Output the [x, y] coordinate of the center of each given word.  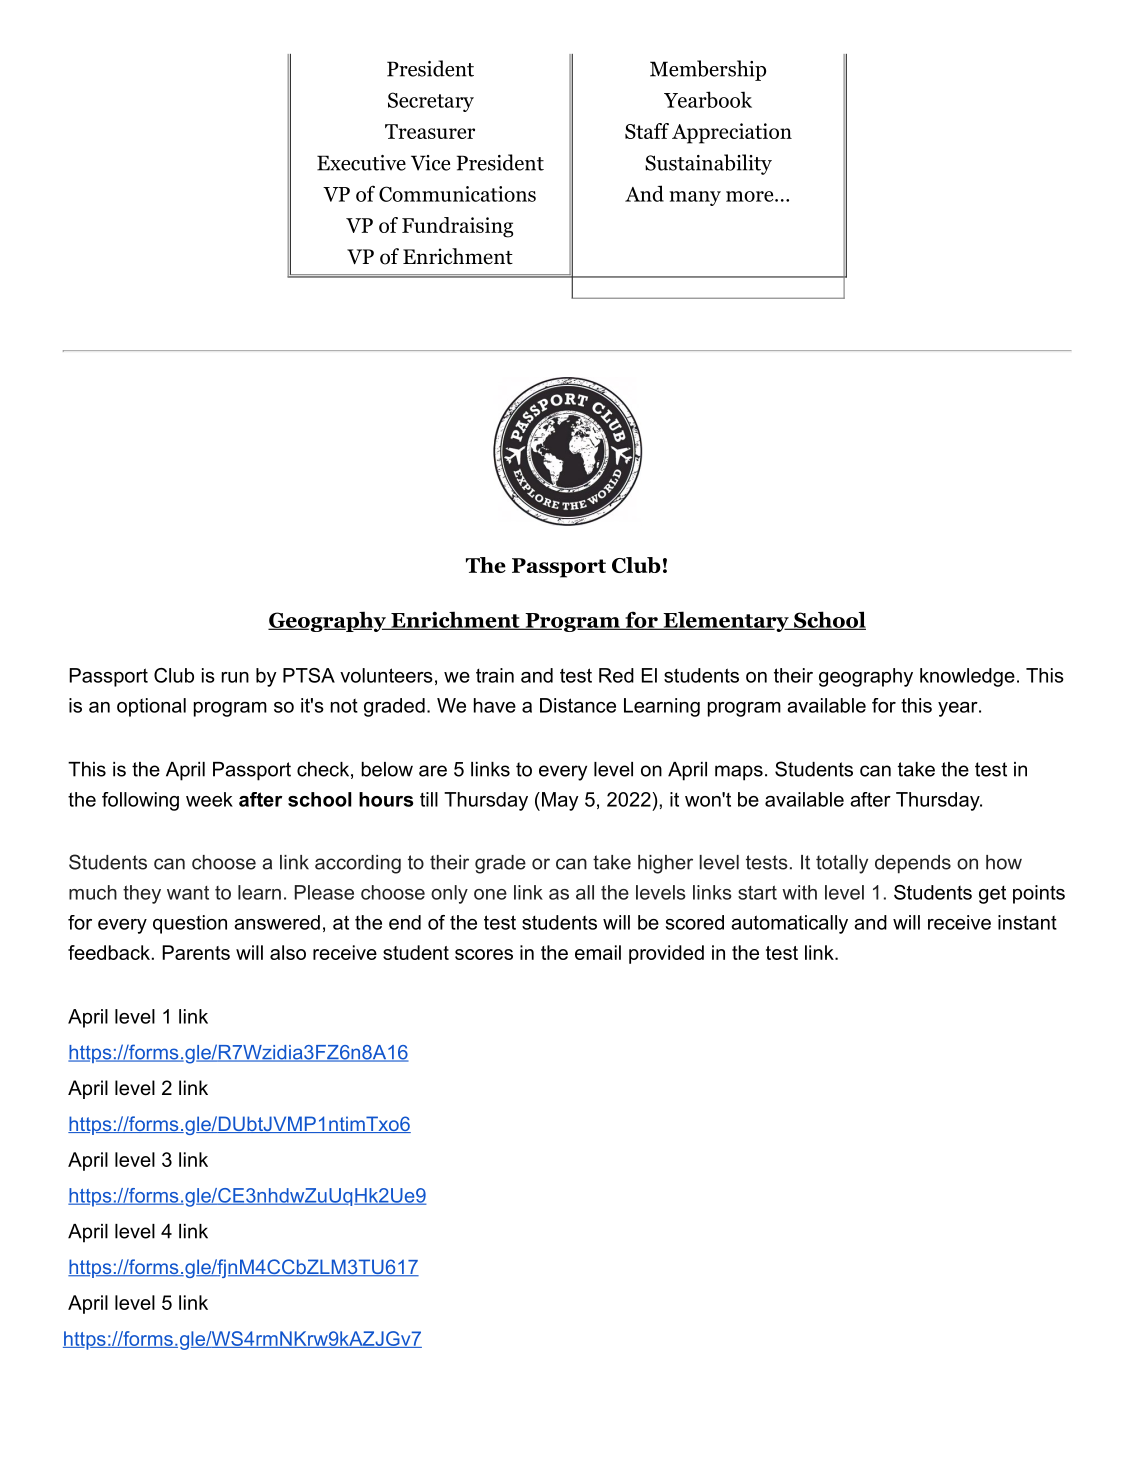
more [751, 196]
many [695, 198]
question [190, 924]
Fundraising [457, 227]
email [598, 952]
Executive [361, 163]
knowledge [967, 677]
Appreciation [732, 133]
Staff [647, 131]
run [235, 677]
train [495, 675]
